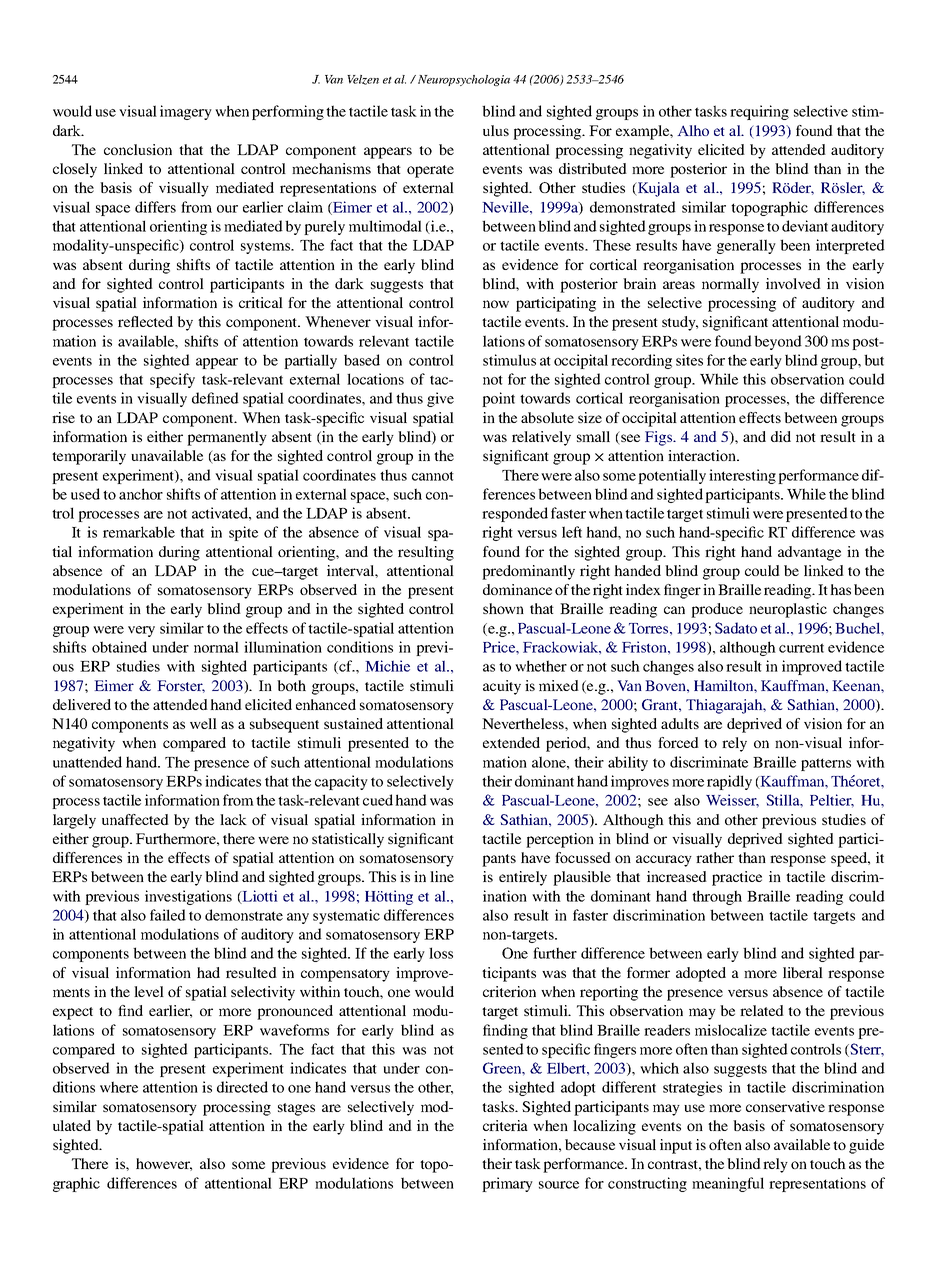  I want to click on requiring, so click(759, 112).
